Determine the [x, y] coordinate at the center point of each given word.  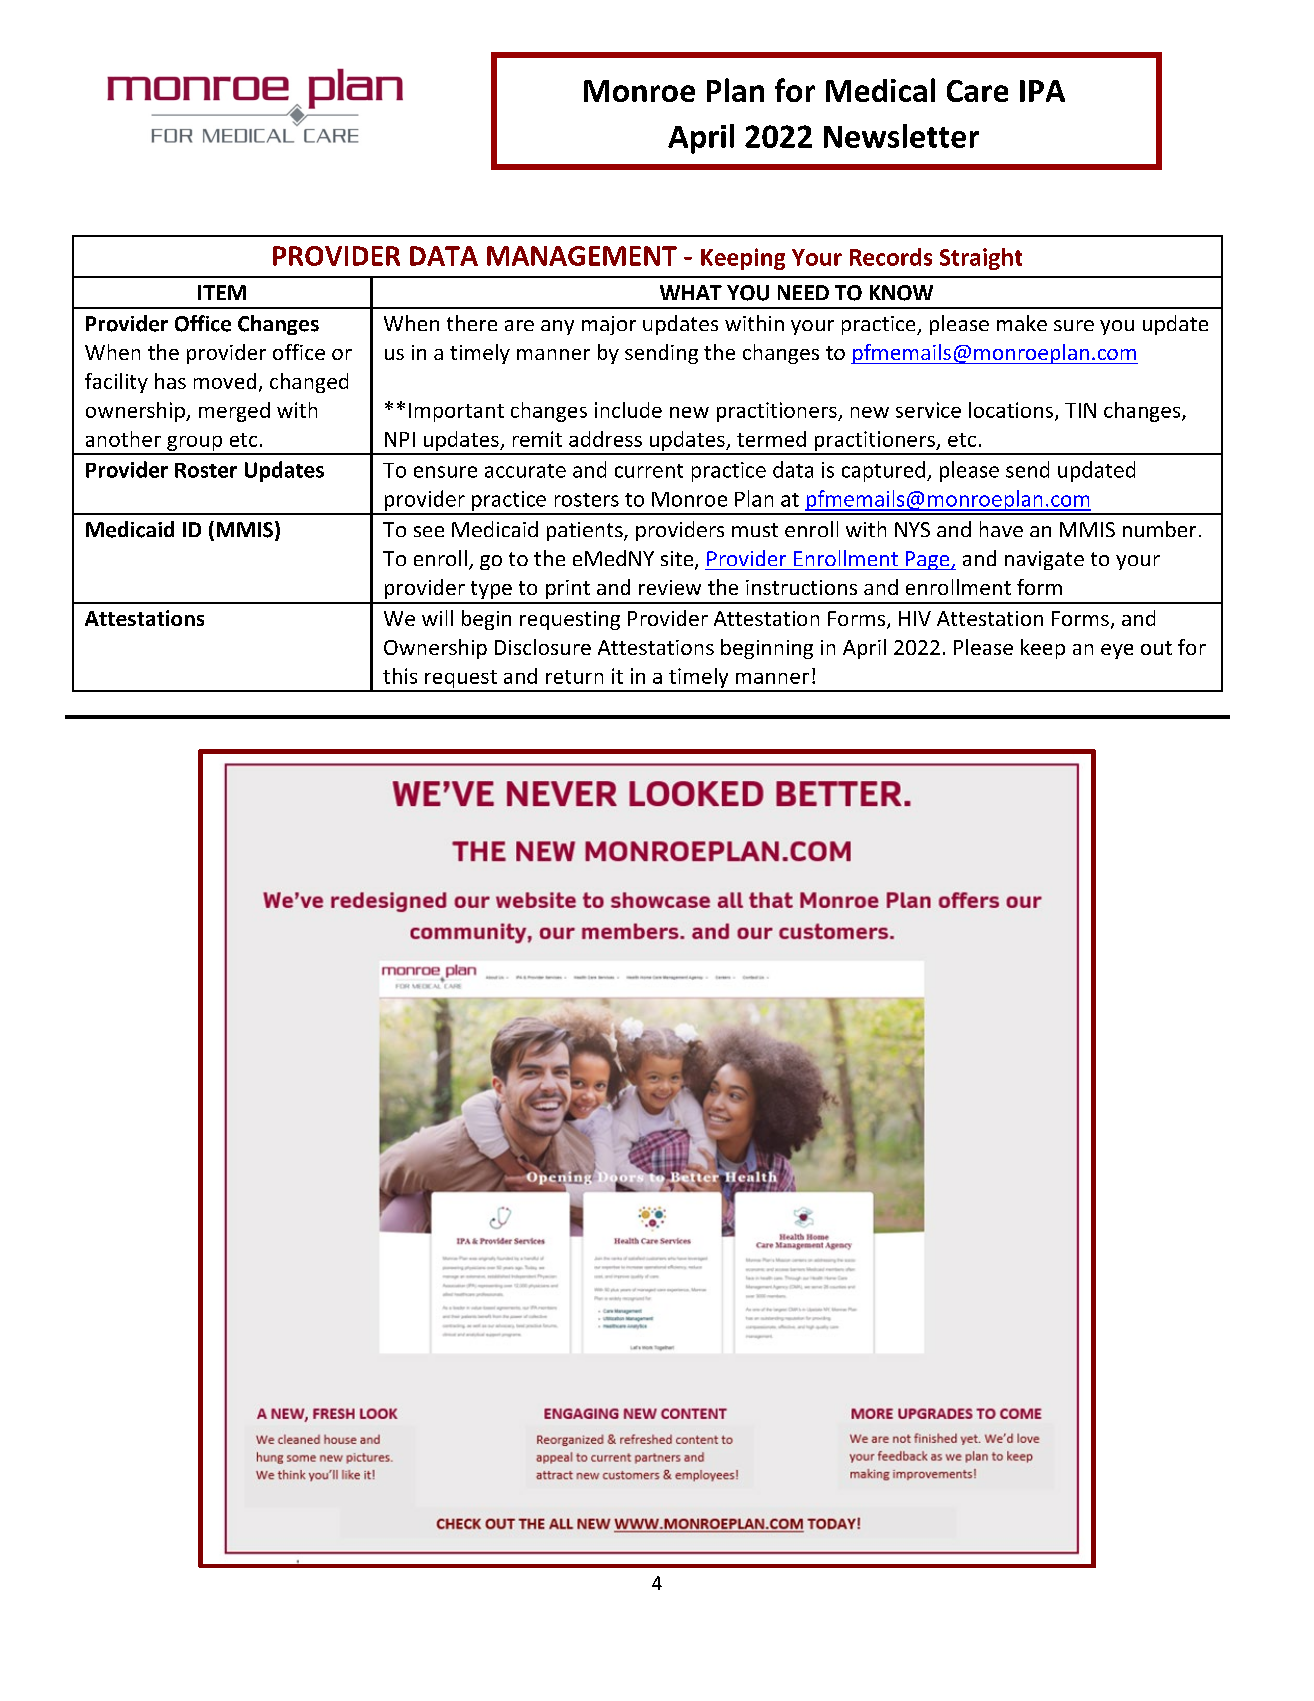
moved [225, 381]
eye [1117, 651]
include [628, 410]
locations [1012, 411]
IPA [1042, 91]
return [574, 677]
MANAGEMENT [582, 256]
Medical [880, 90]
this [400, 676]
